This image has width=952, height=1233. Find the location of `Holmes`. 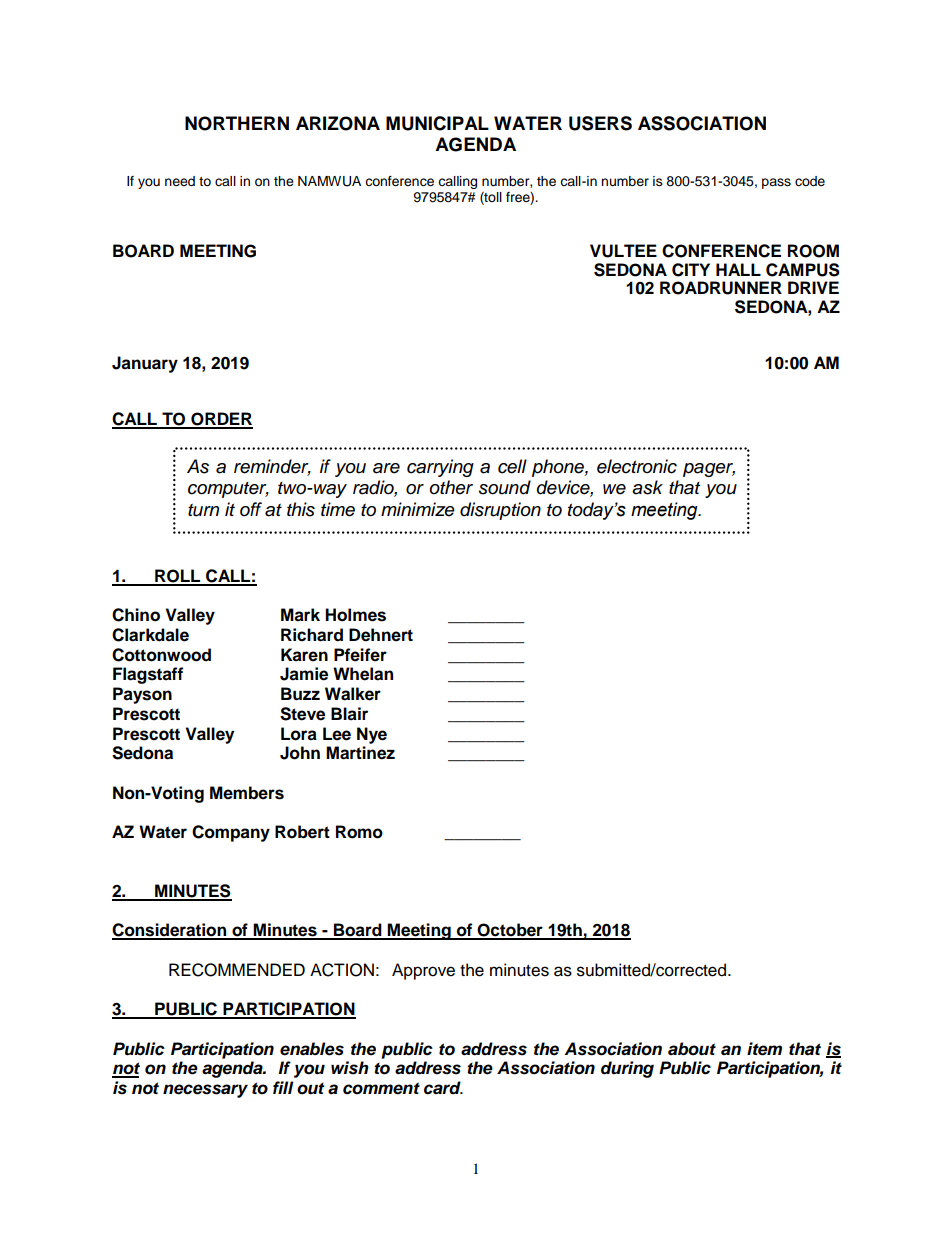

Holmes is located at coordinates (355, 615).
